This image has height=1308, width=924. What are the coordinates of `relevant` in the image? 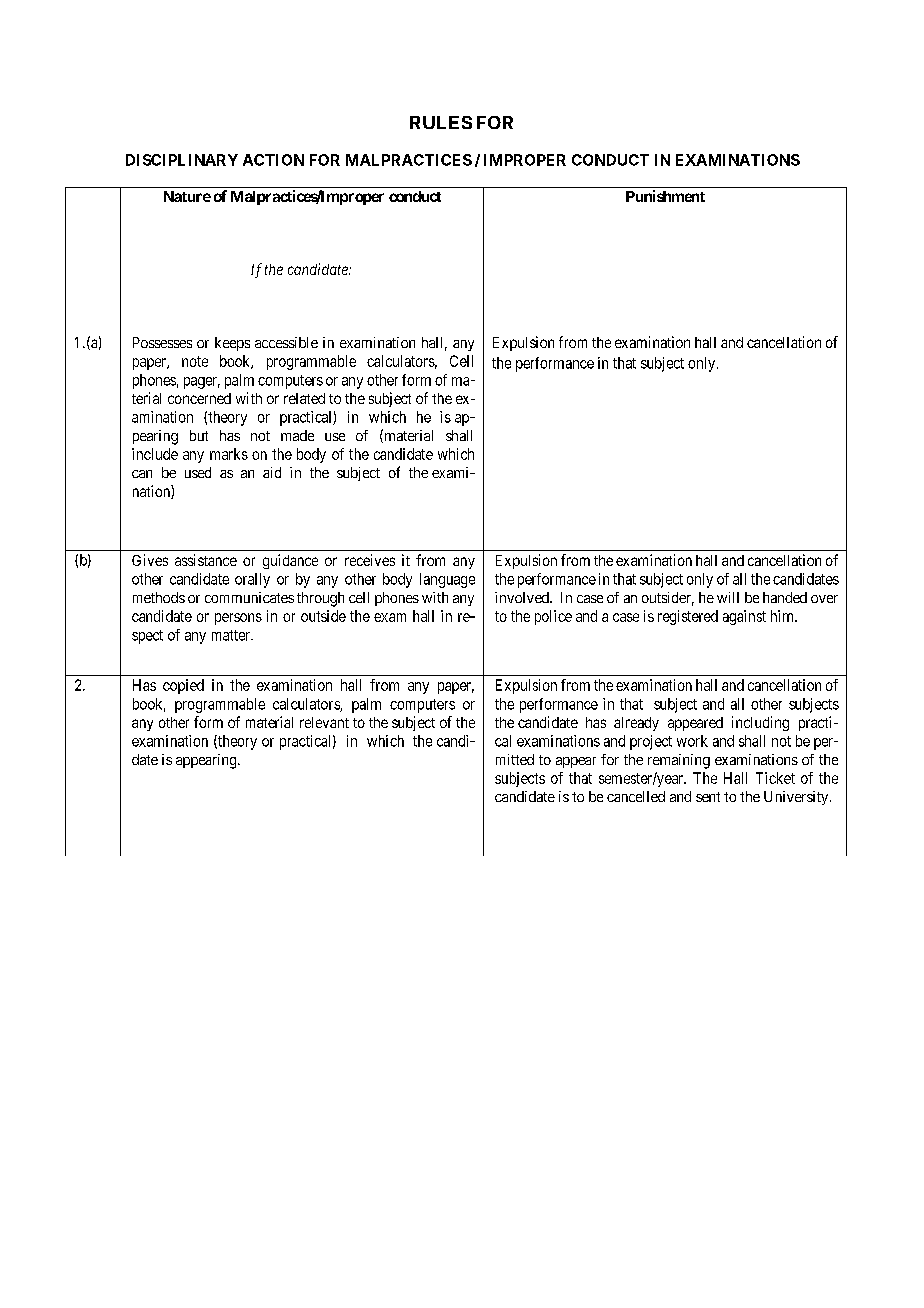 It's located at (324, 722).
